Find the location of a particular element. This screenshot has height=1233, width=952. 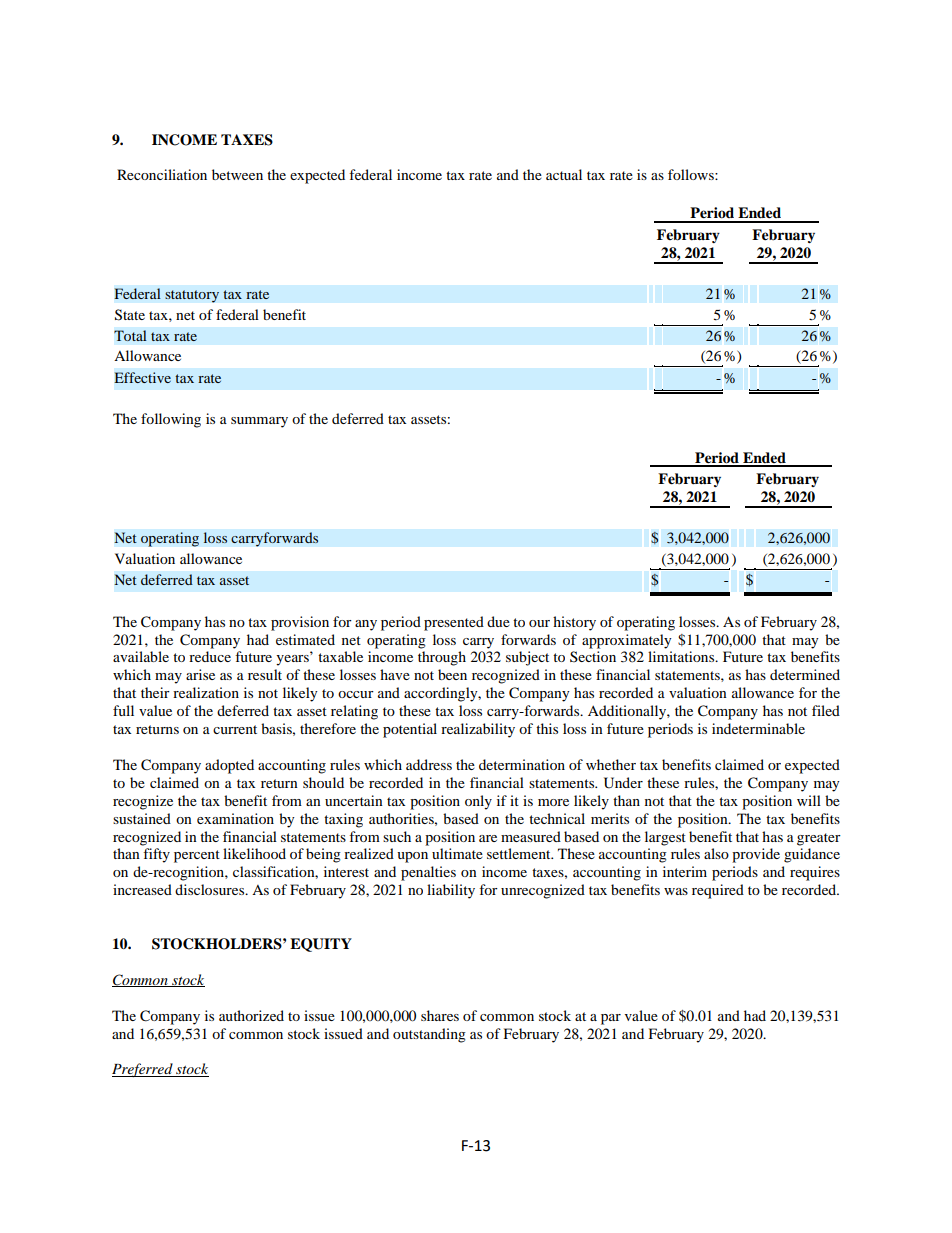

between is located at coordinates (237, 174).
